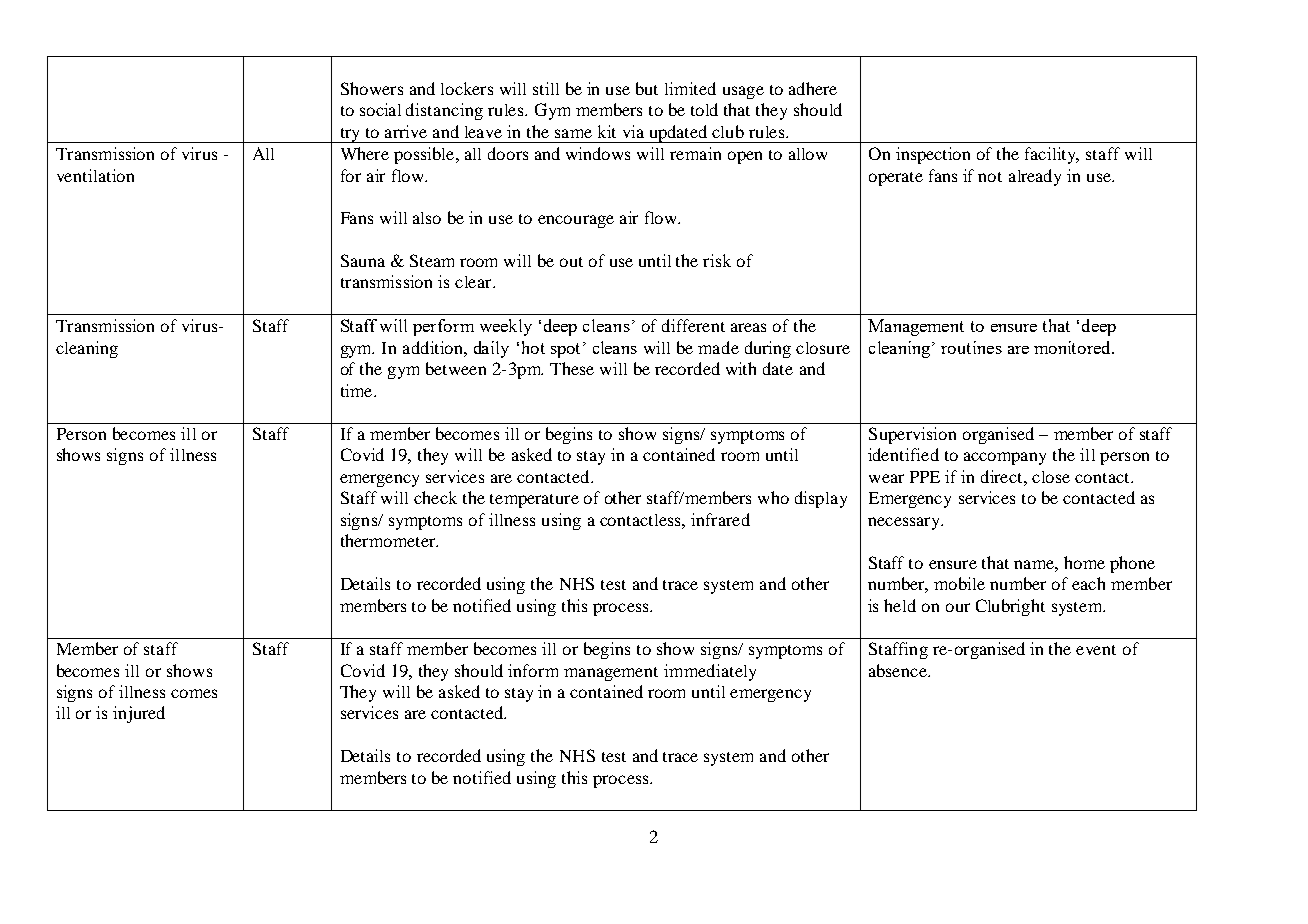  What do you see at coordinates (389, 540) in the screenshot?
I see `thermometer` at bounding box center [389, 540].
